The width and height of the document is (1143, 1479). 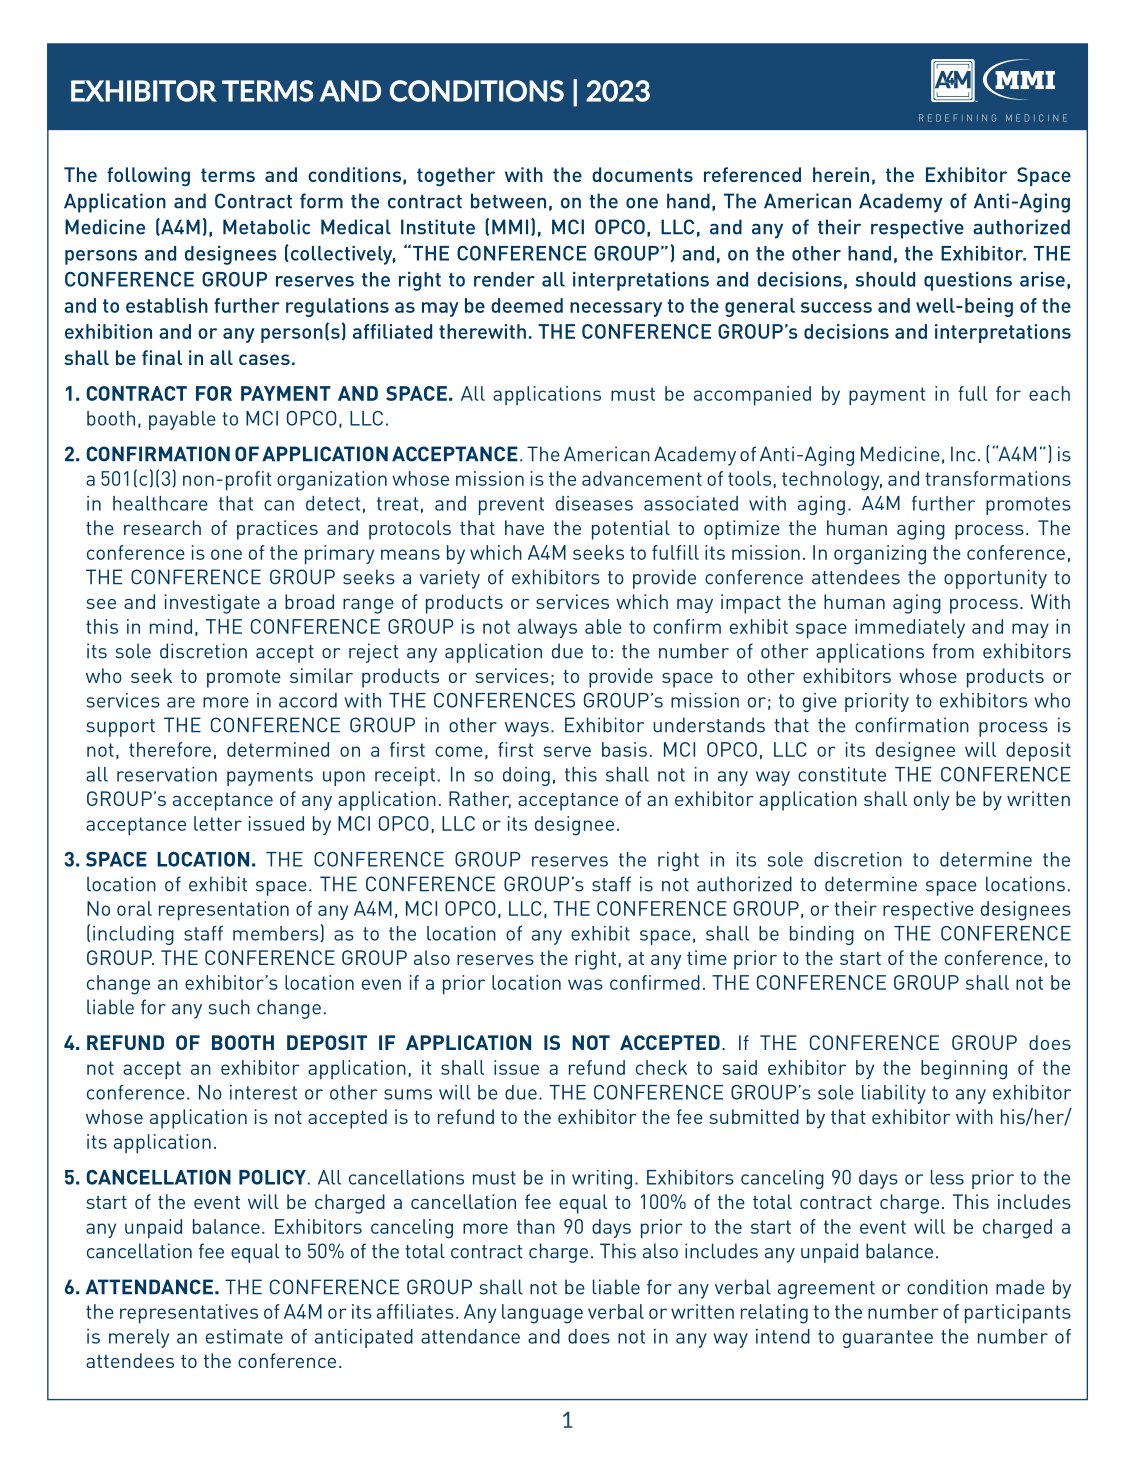 I want to click on basis, so click(x=624, y=749).
